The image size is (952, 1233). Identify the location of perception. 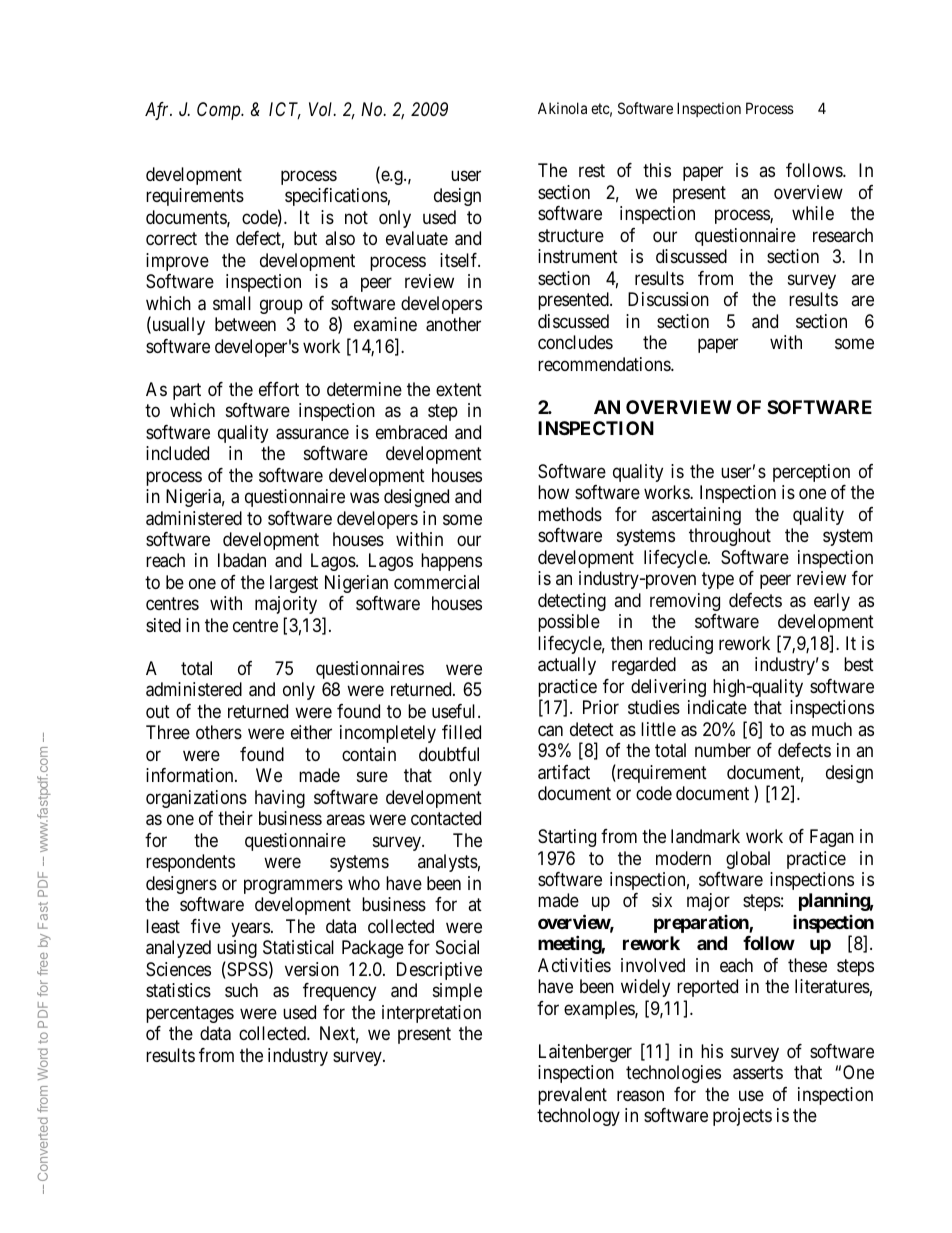
(811, 473).
